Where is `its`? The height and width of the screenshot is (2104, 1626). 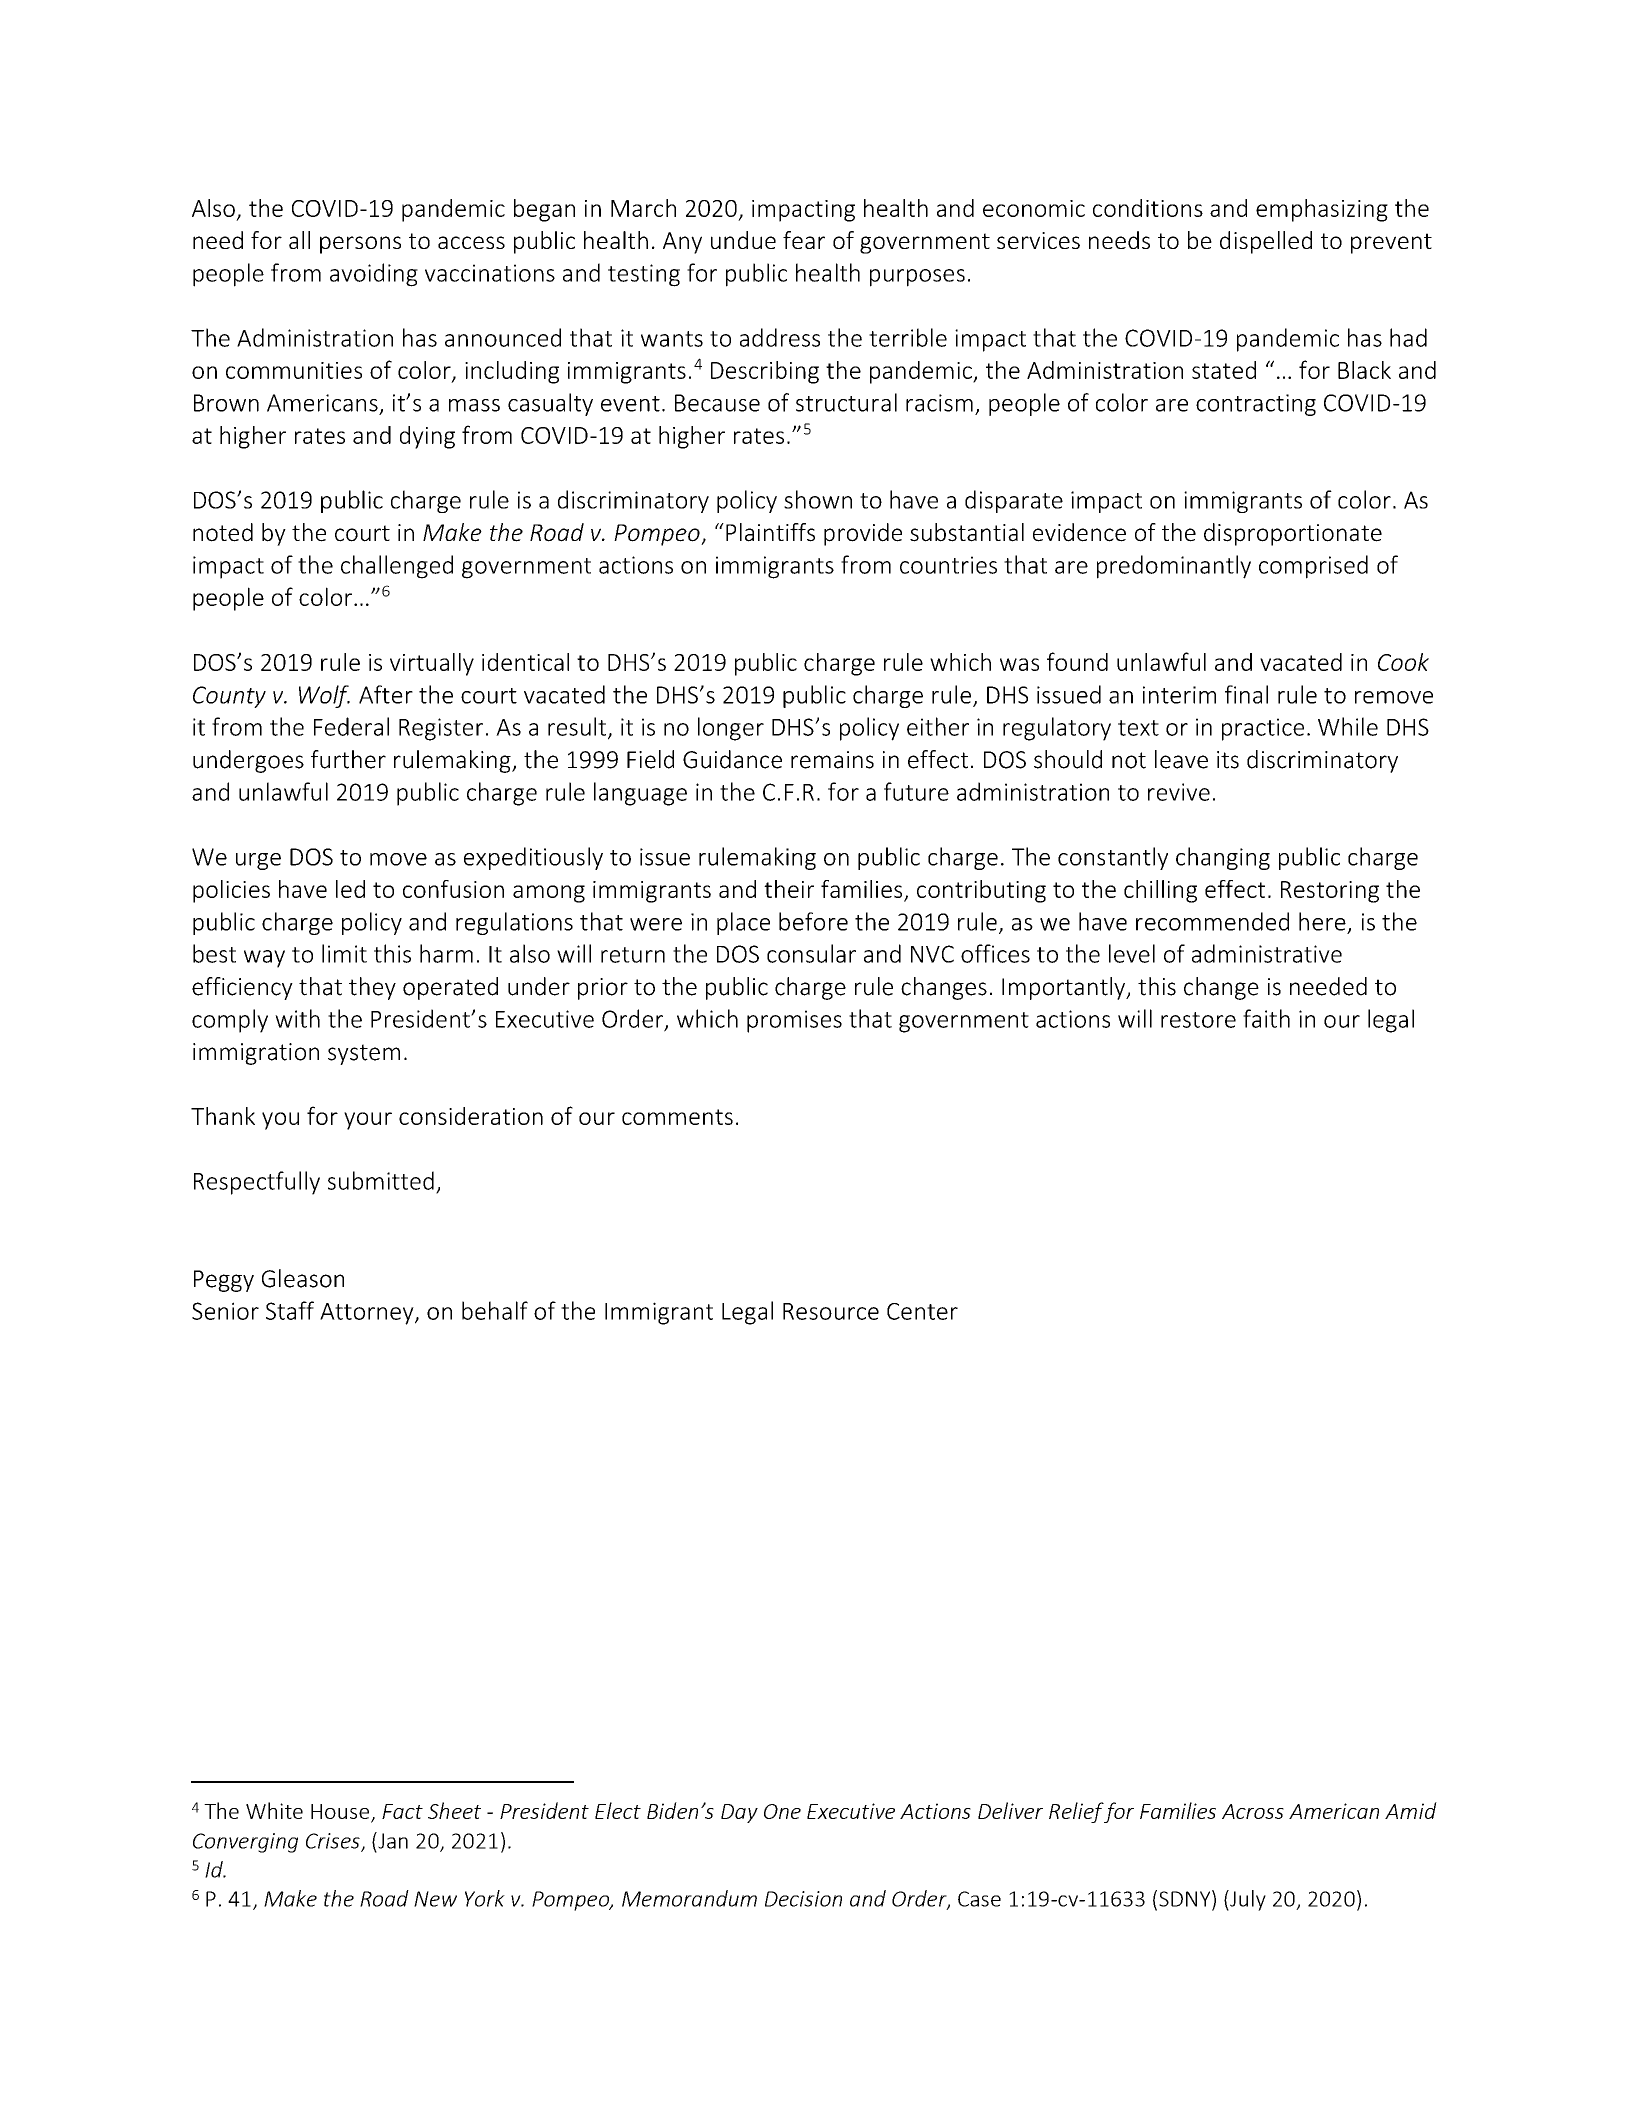
its is located at coordinates (1228, 760).
